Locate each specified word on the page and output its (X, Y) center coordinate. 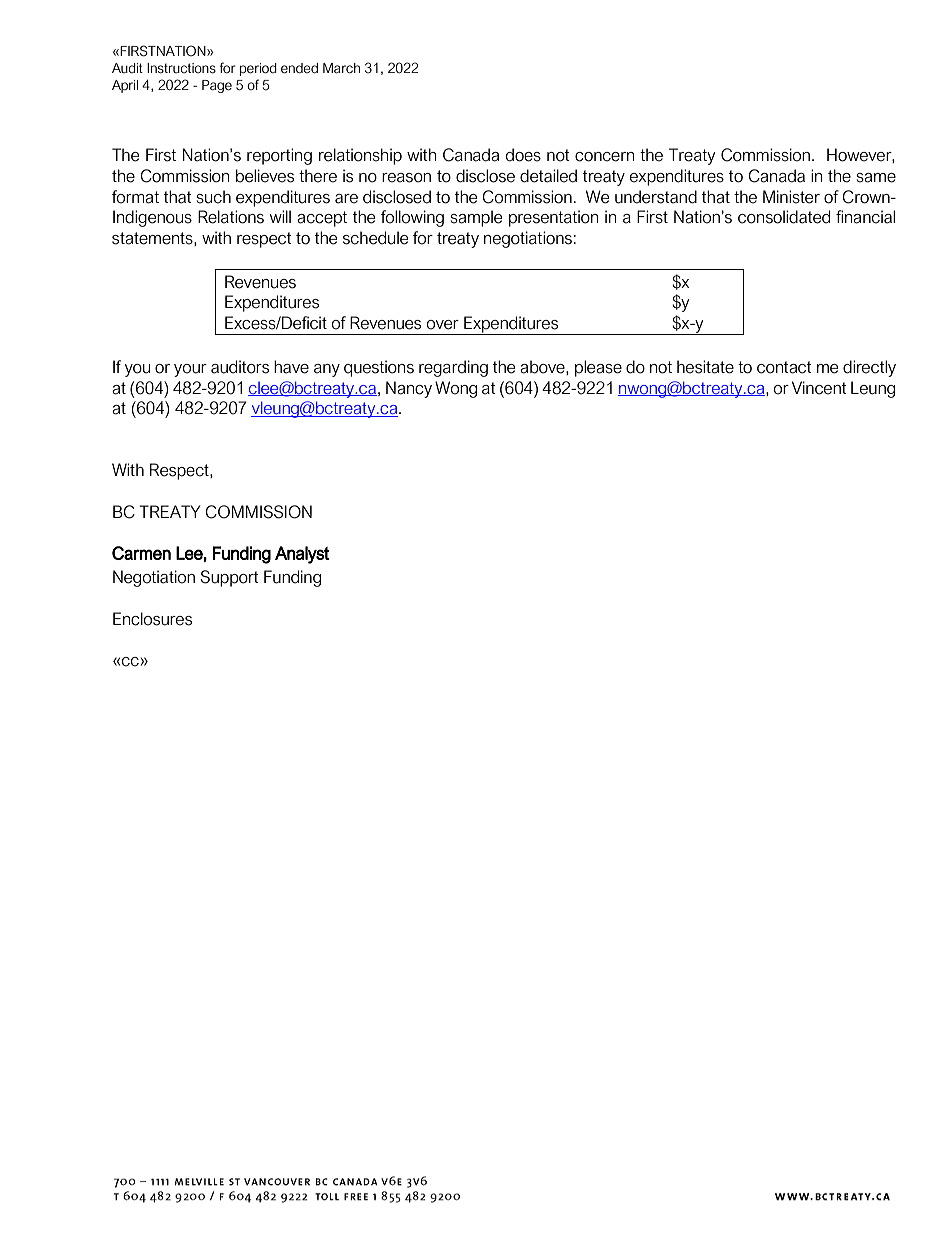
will (280, 216)
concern (604, 157)
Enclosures (152, 619)
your (190, 370)
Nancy (409, 389)
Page (217, 86)
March (341, 68)
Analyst (302, 555)
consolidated (784, 217)
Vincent (819, 388)
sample (476, 218)
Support (229, 578)
